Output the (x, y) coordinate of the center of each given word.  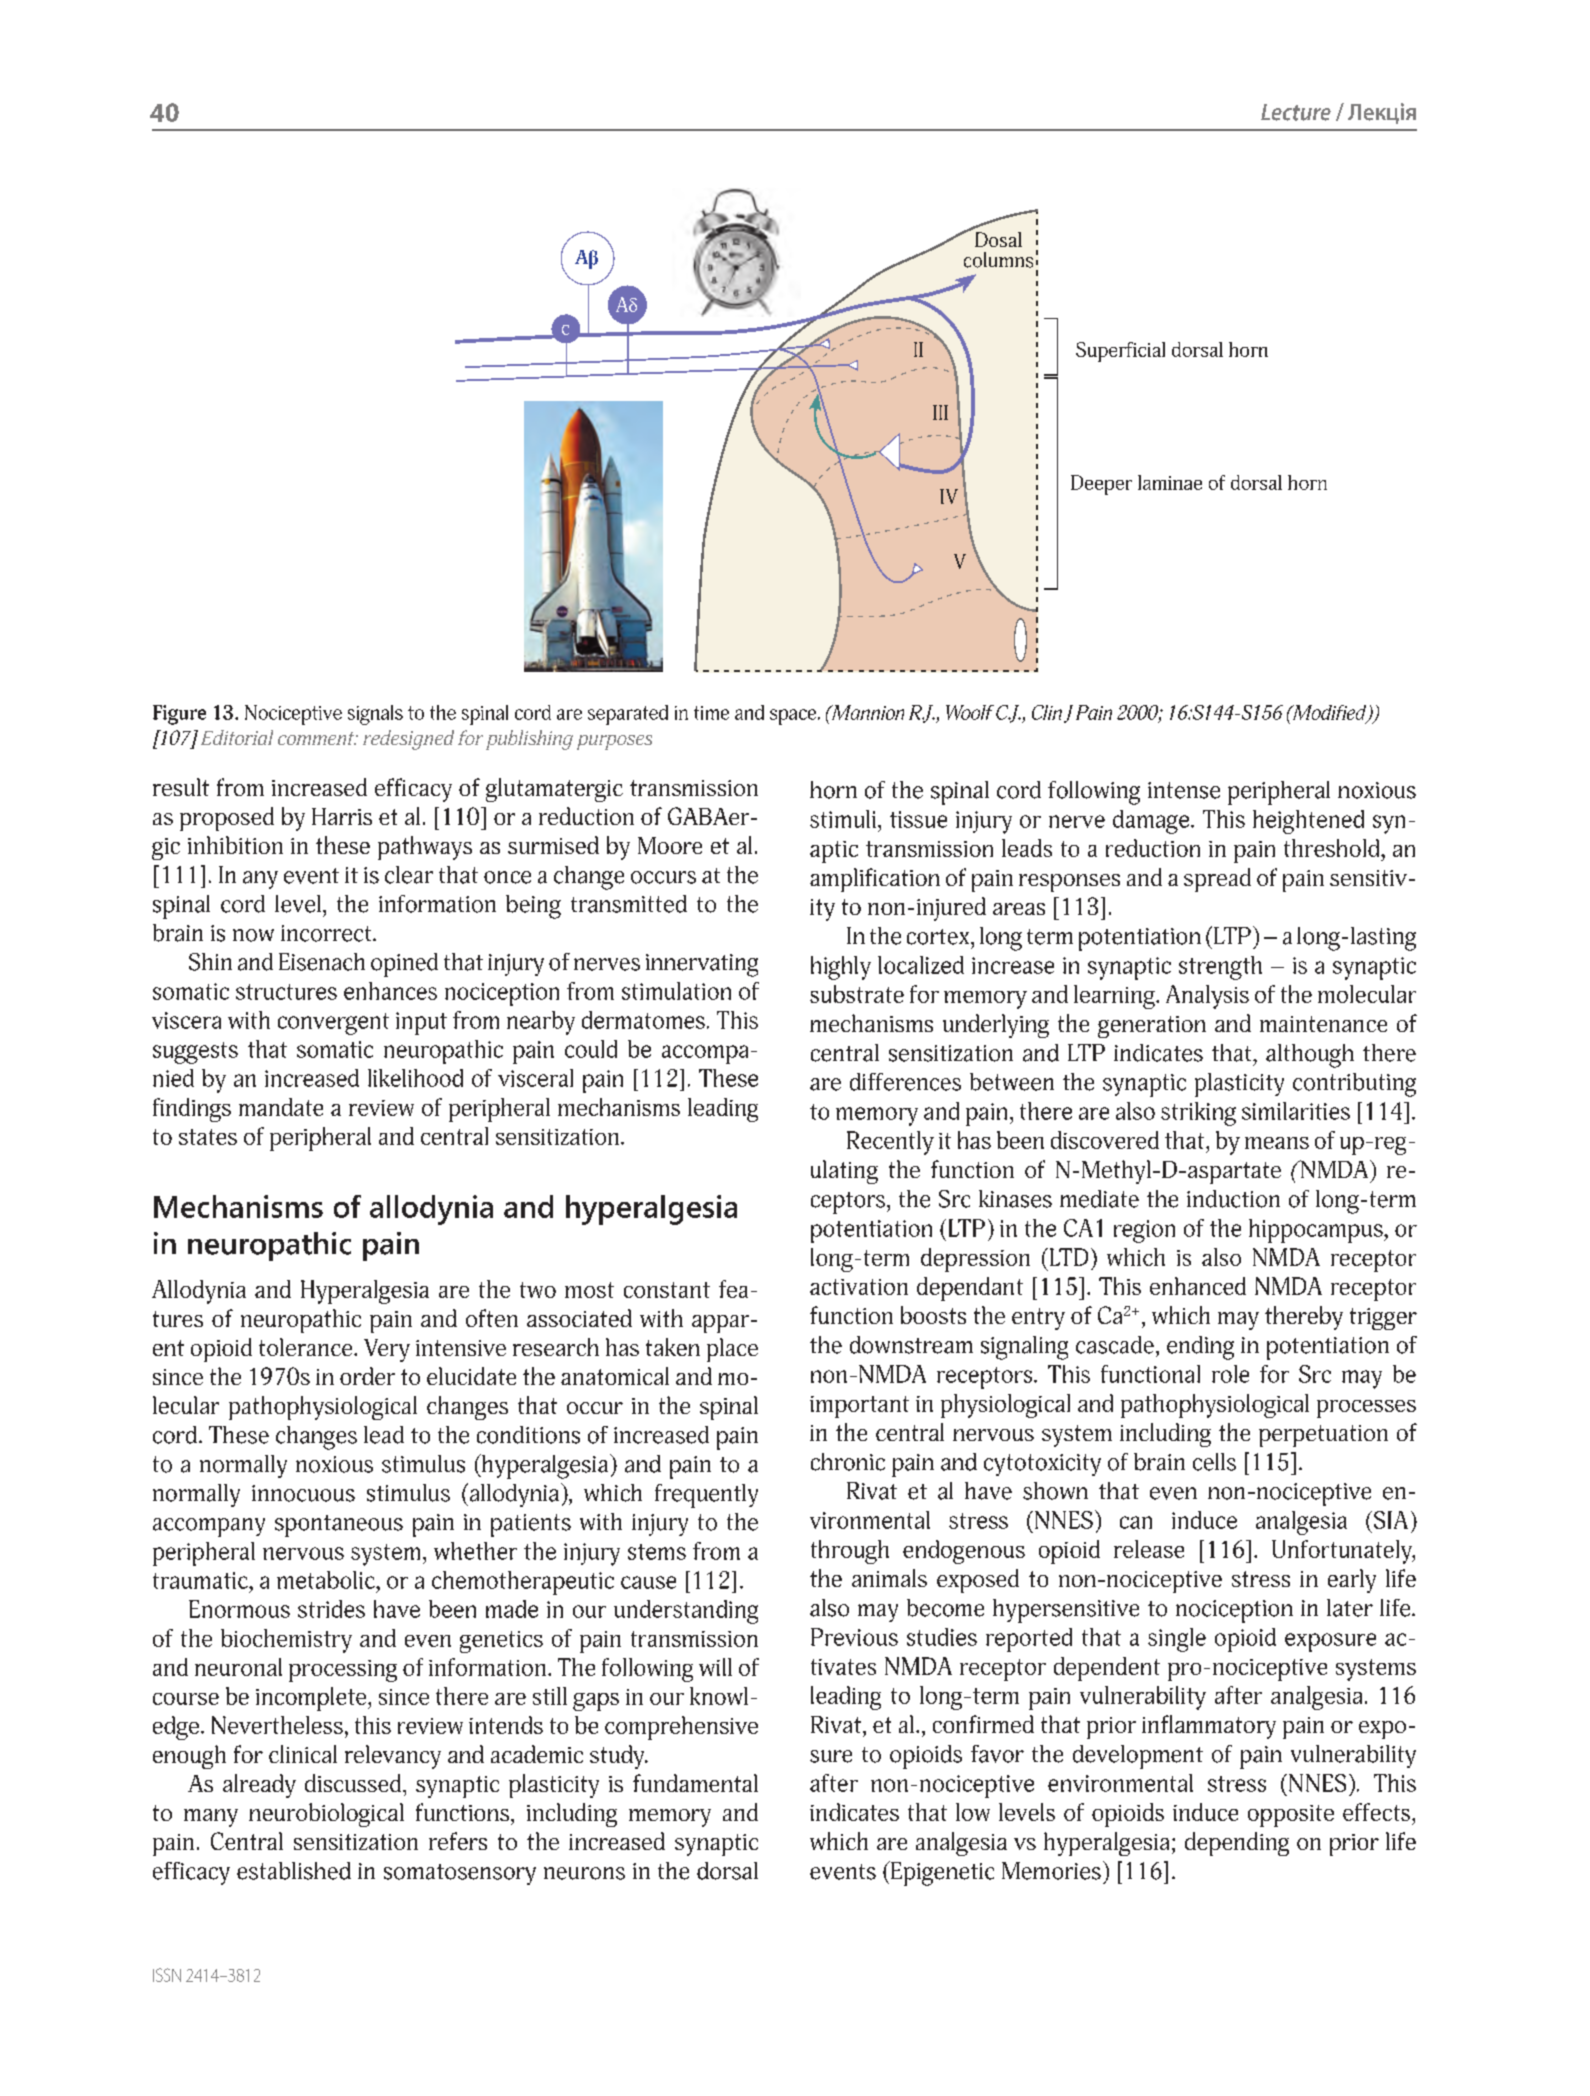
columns (998, 260)
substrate (857, 994)
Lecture (1296, 112)
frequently (706, 1496)
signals (375, 715)
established (294, 1871)
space (794, 717)
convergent (333, 1024)
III (940, 412)
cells (1214, 1462)
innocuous (303, 1493)
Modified (1329, 713)
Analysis (1207, 997)
